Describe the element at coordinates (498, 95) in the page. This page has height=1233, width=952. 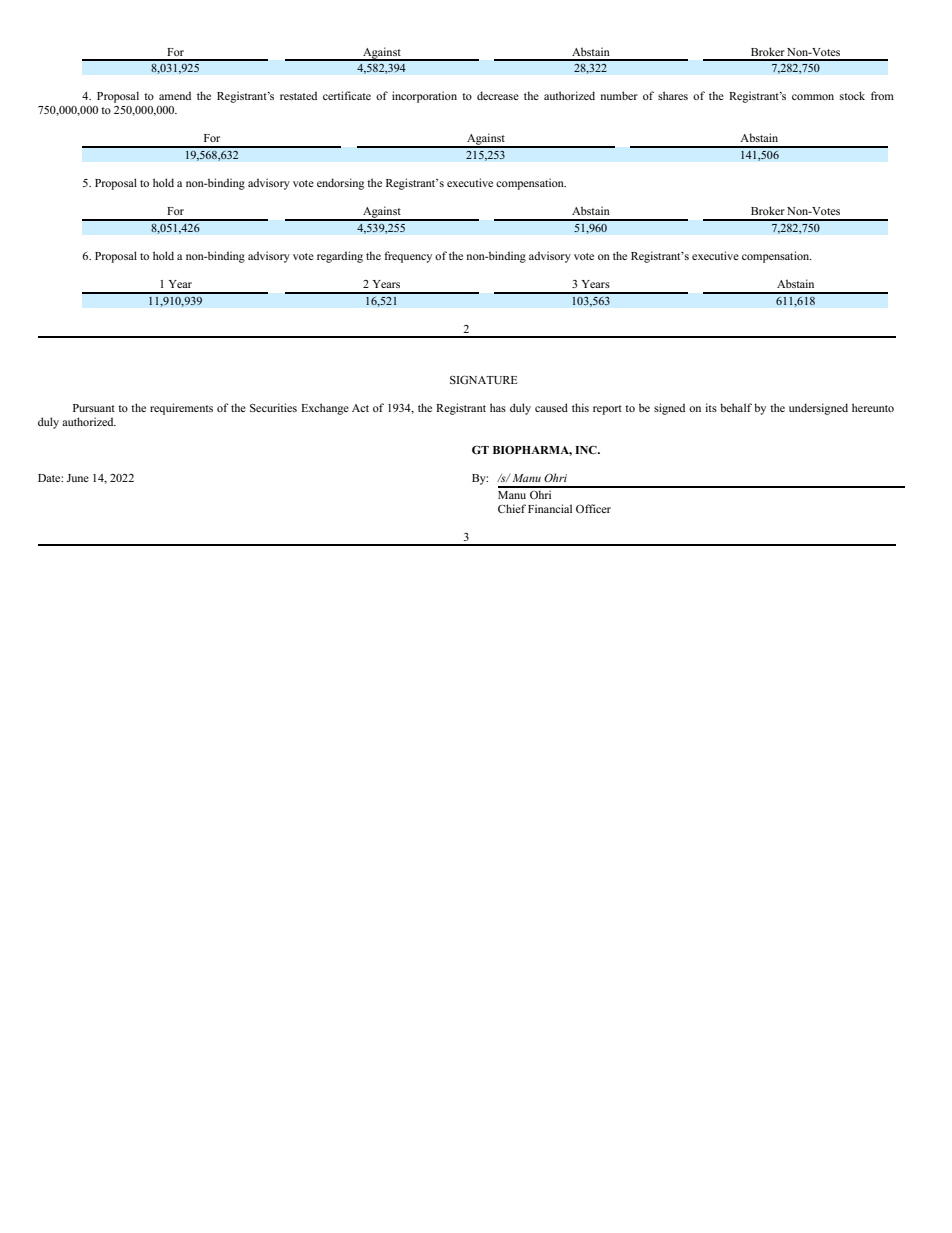
I see `decrease` at that location.
